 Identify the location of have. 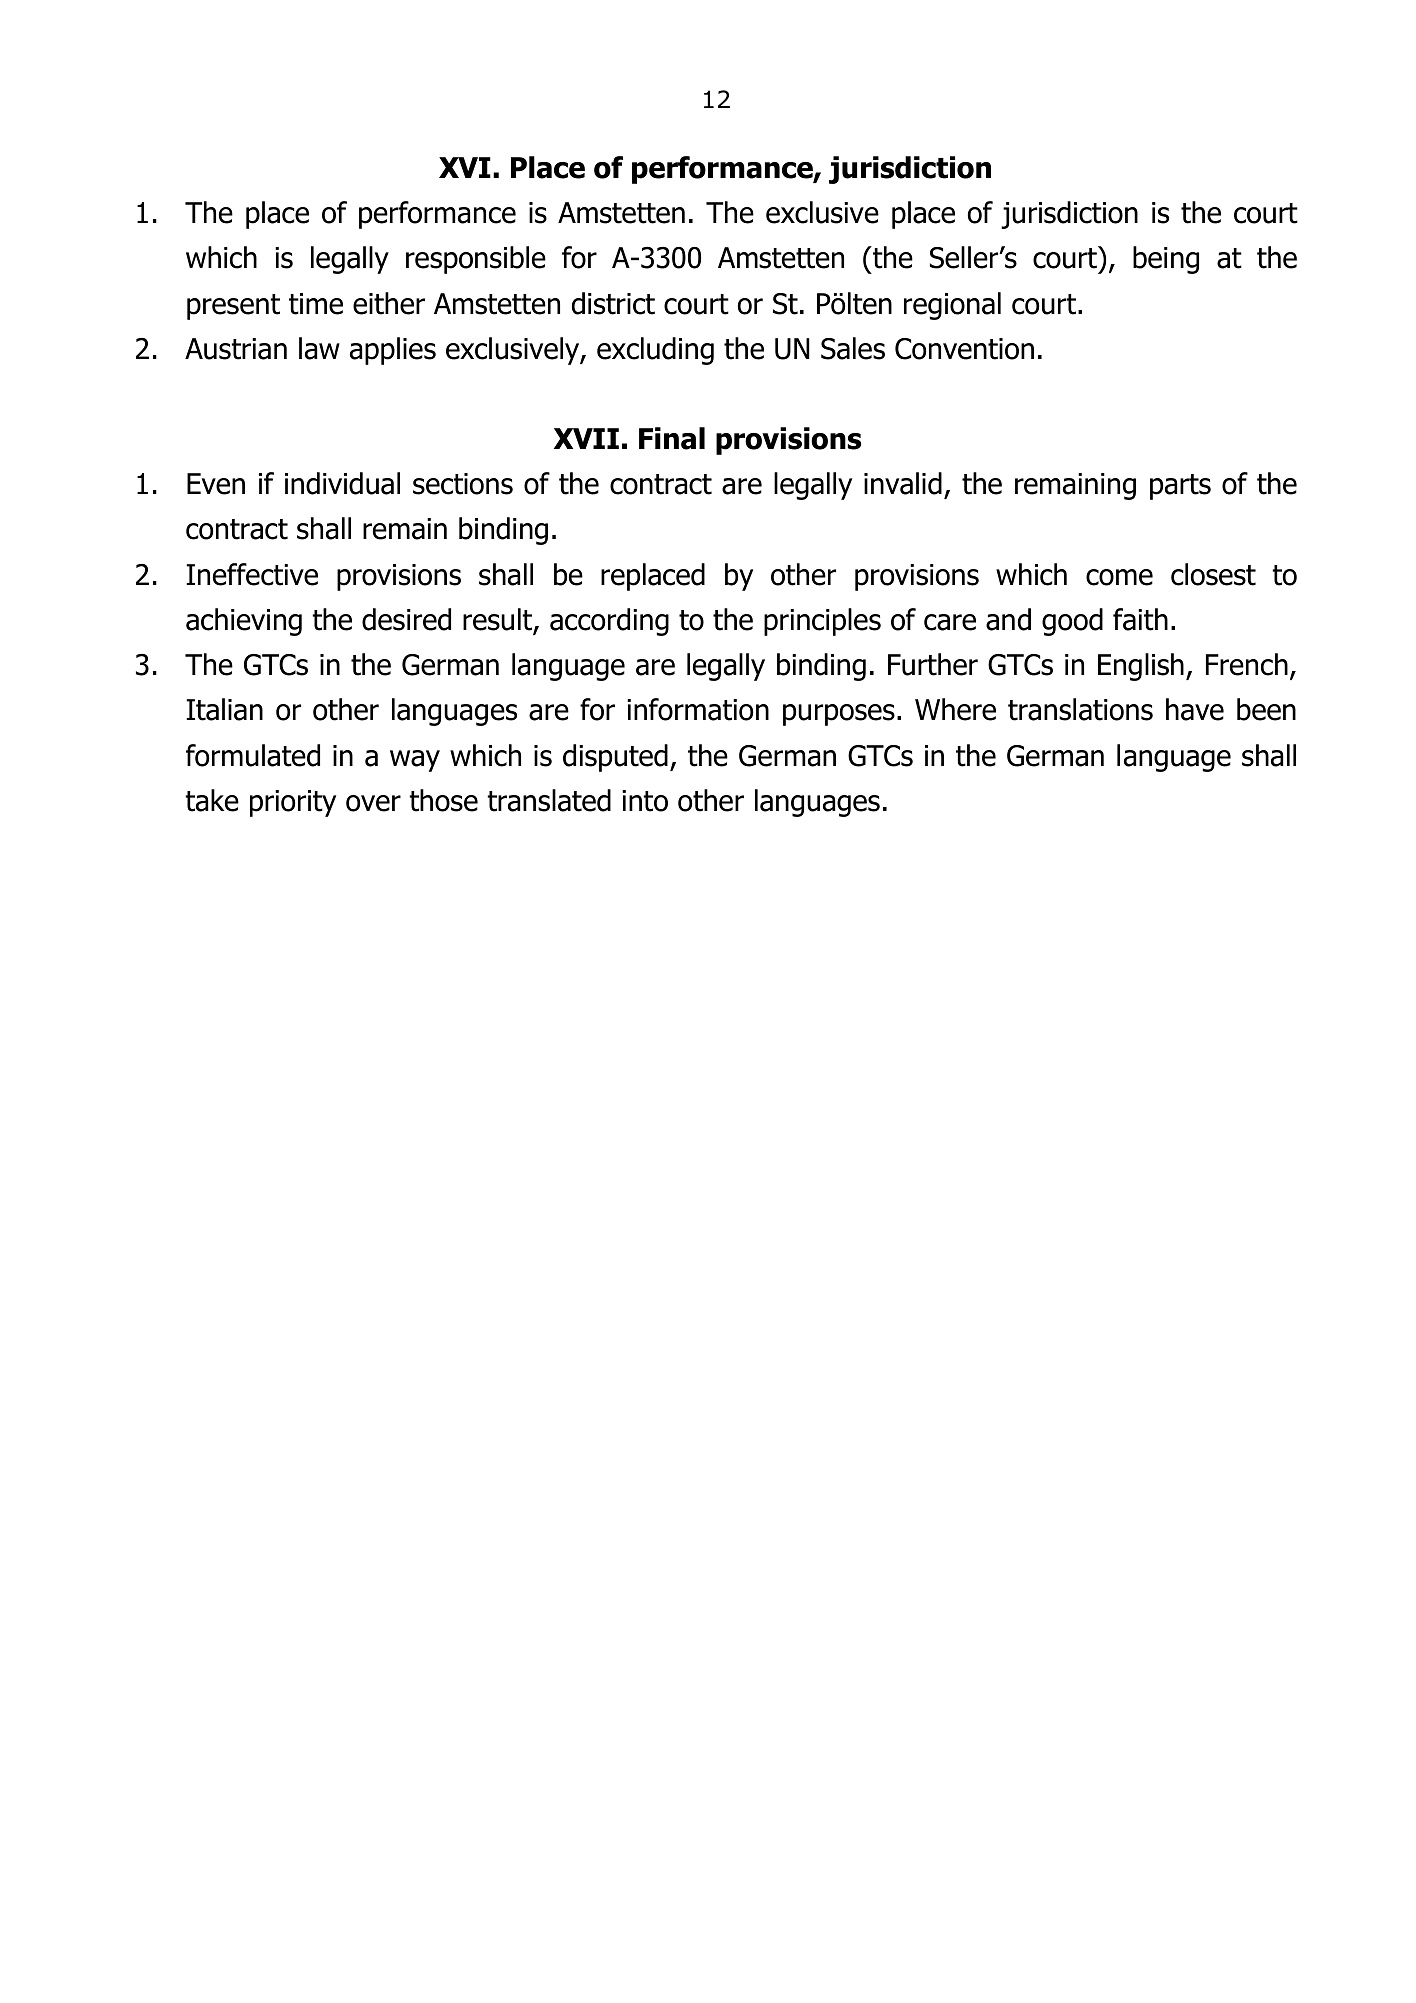
(1195, 709).
